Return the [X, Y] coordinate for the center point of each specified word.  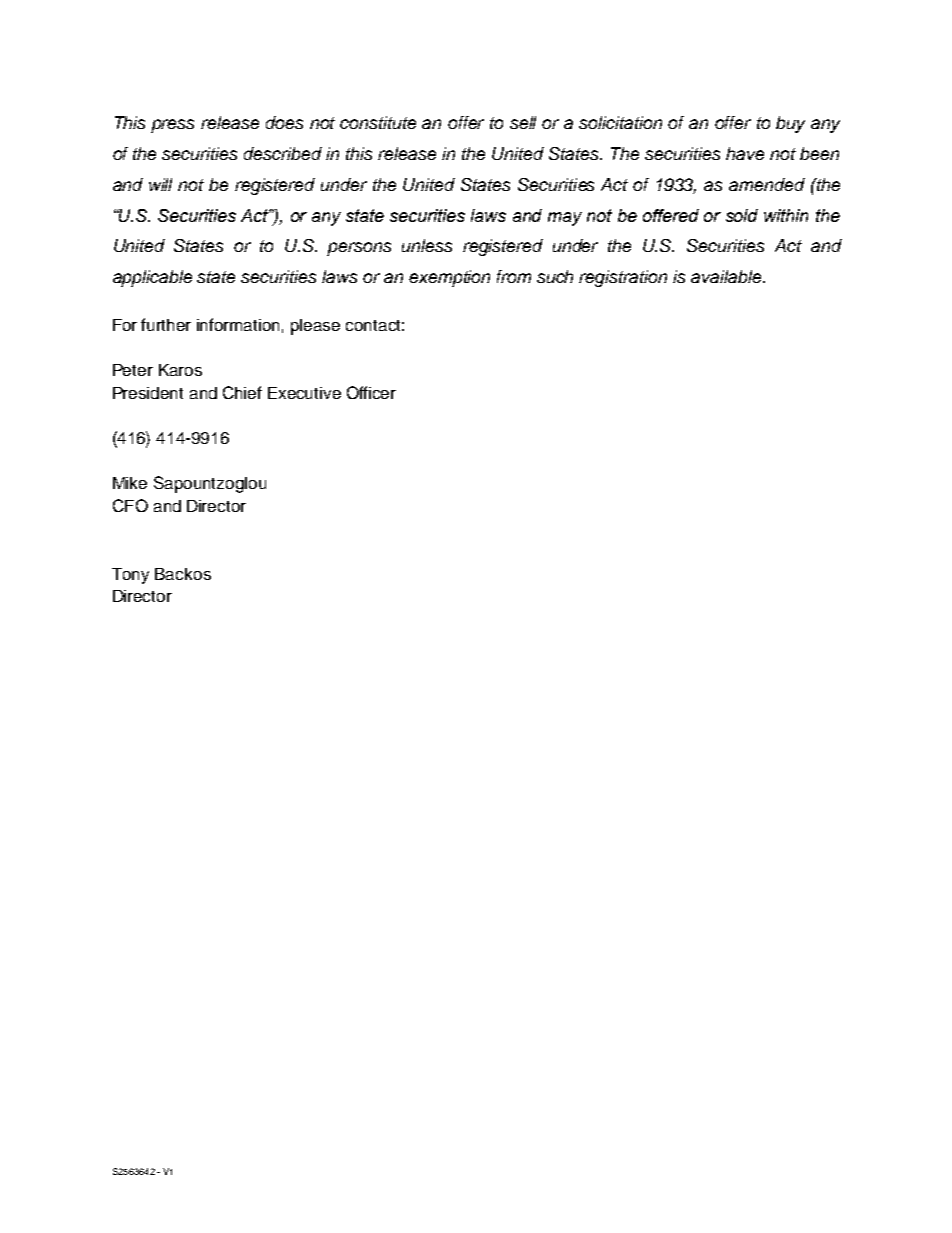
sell [523, 122]
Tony [130, 576]
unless [427, 245]
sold [742, 215]
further [166, 324]
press [172, 126]
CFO [130, 505]
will [160, 184]
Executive [304, 393]
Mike [130, 483]
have [745, 153]
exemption [449, 278]
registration [623, 278]
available [727, 276]
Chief [242, 392]
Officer [371, 392]
